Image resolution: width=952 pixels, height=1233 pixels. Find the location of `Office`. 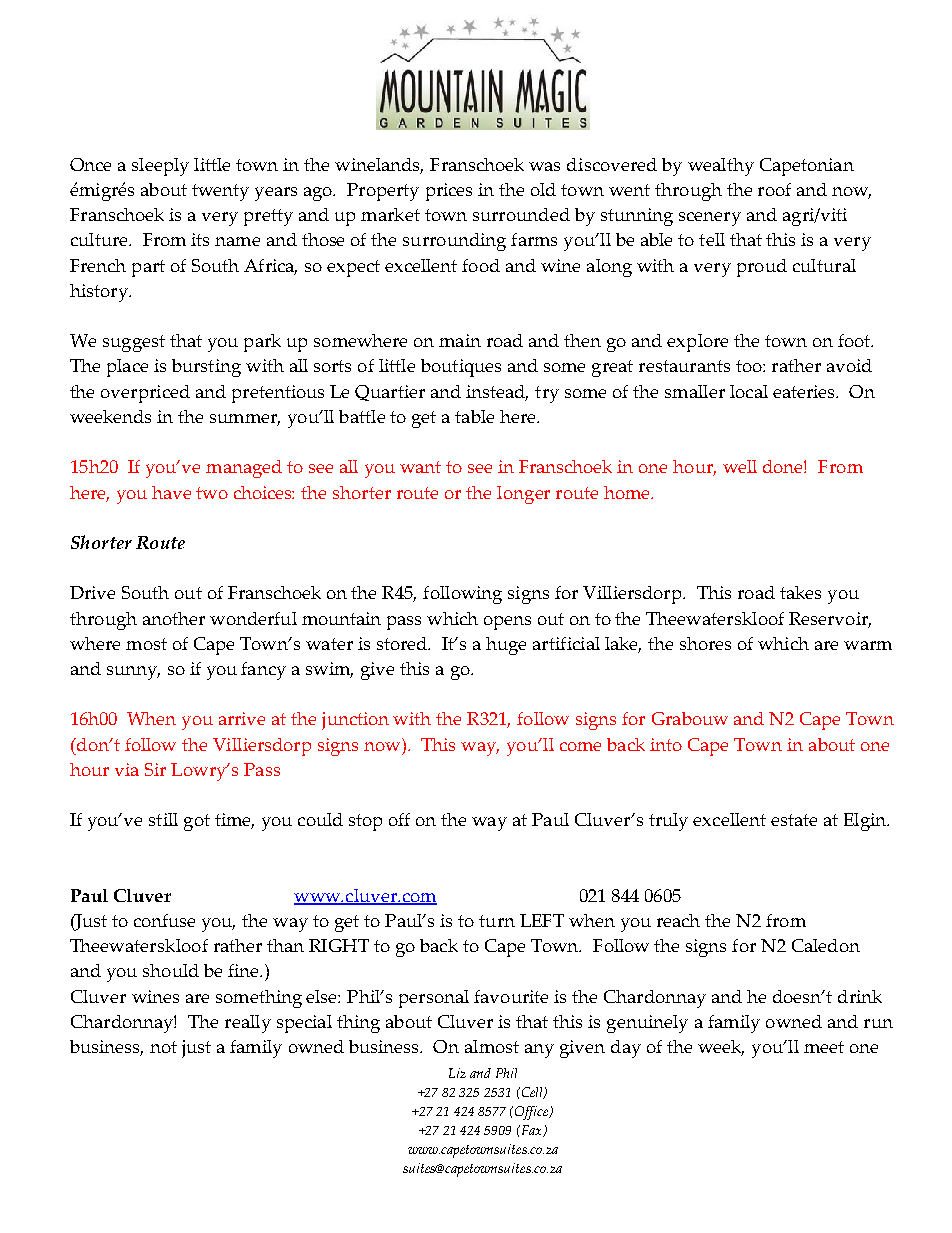

Office is located at coordinates (533, 1113).
